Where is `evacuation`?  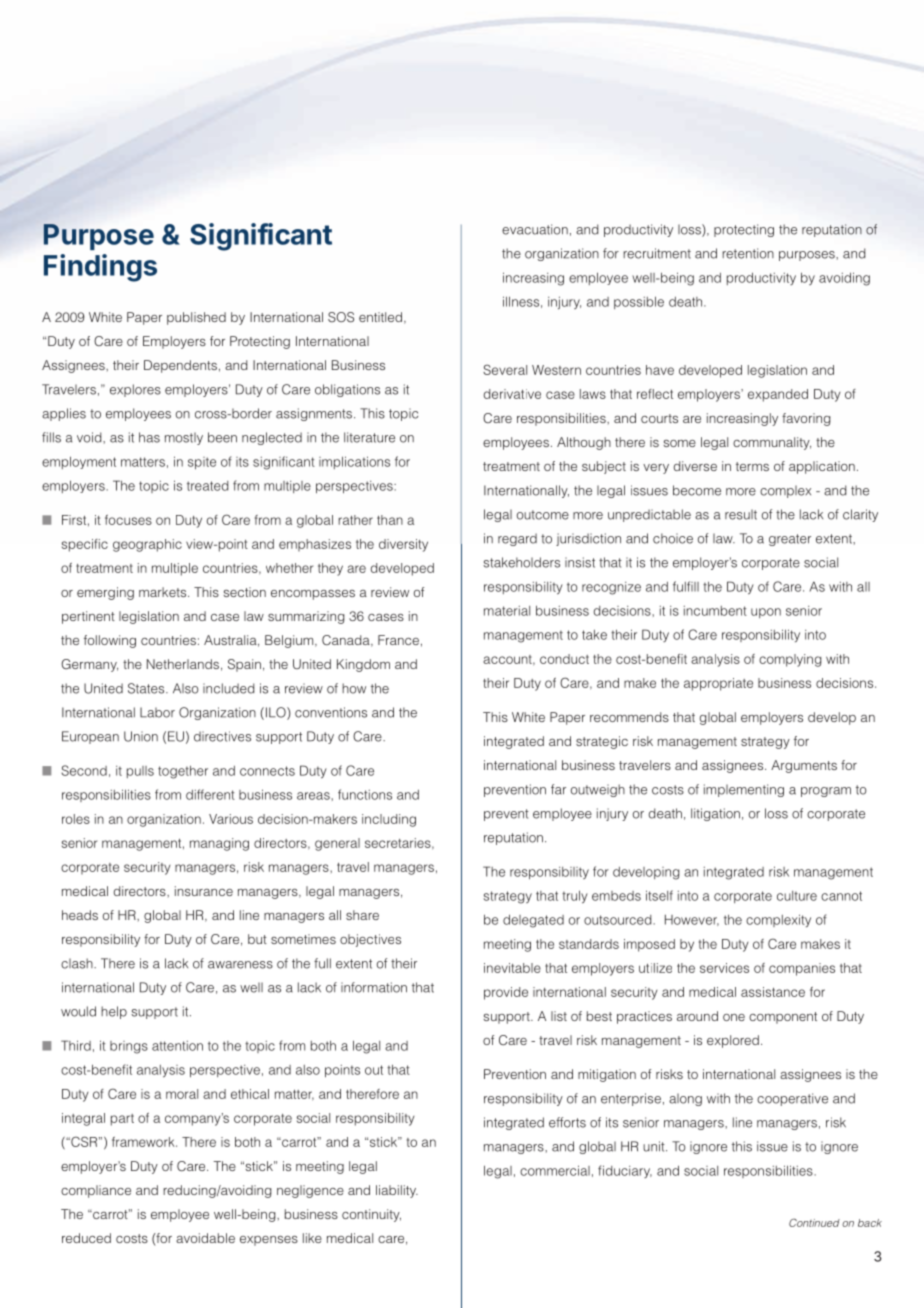
evacuation is located at coordinates (535, 229).
